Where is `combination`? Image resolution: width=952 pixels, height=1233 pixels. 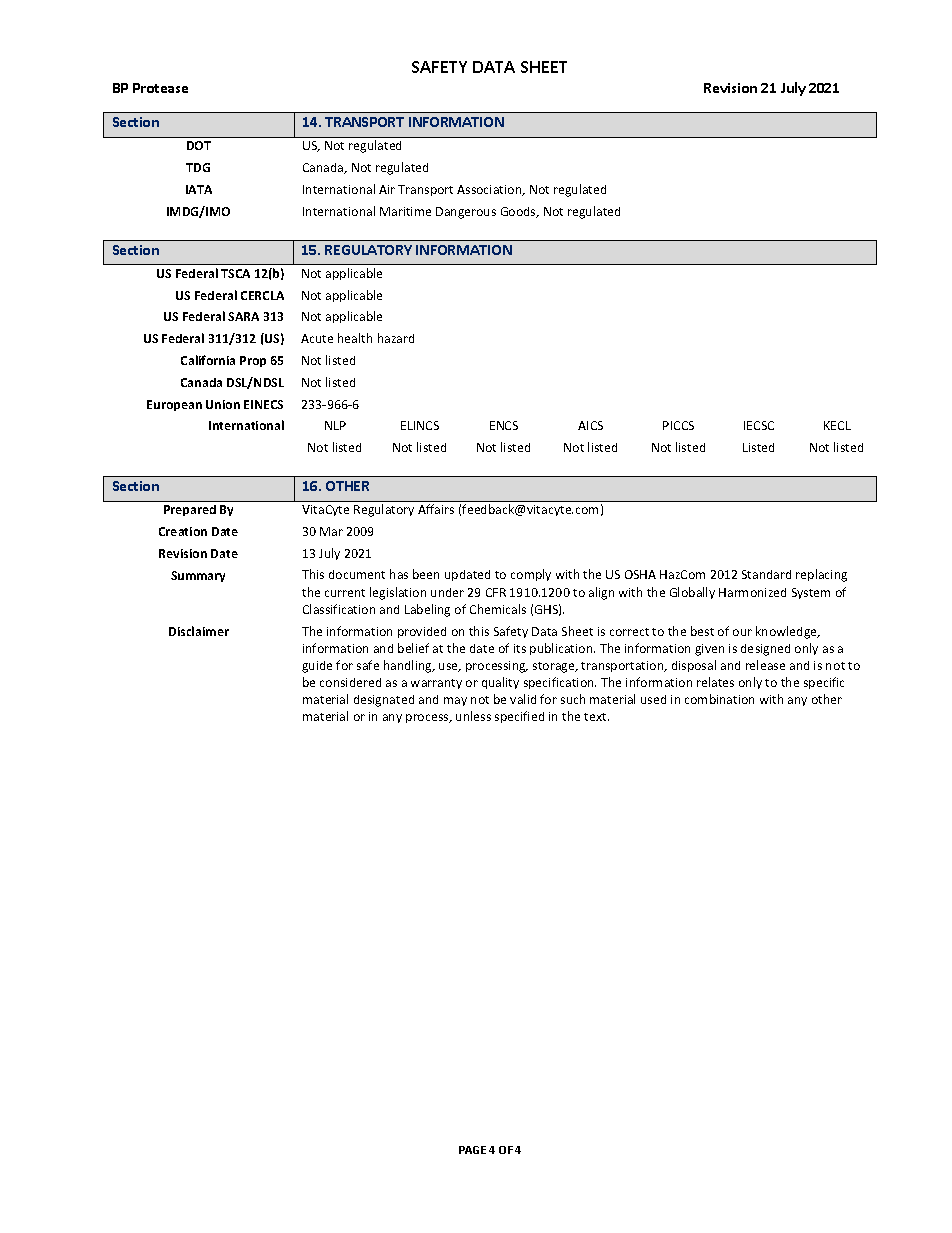 combination is located at coordinates (719, 699).
